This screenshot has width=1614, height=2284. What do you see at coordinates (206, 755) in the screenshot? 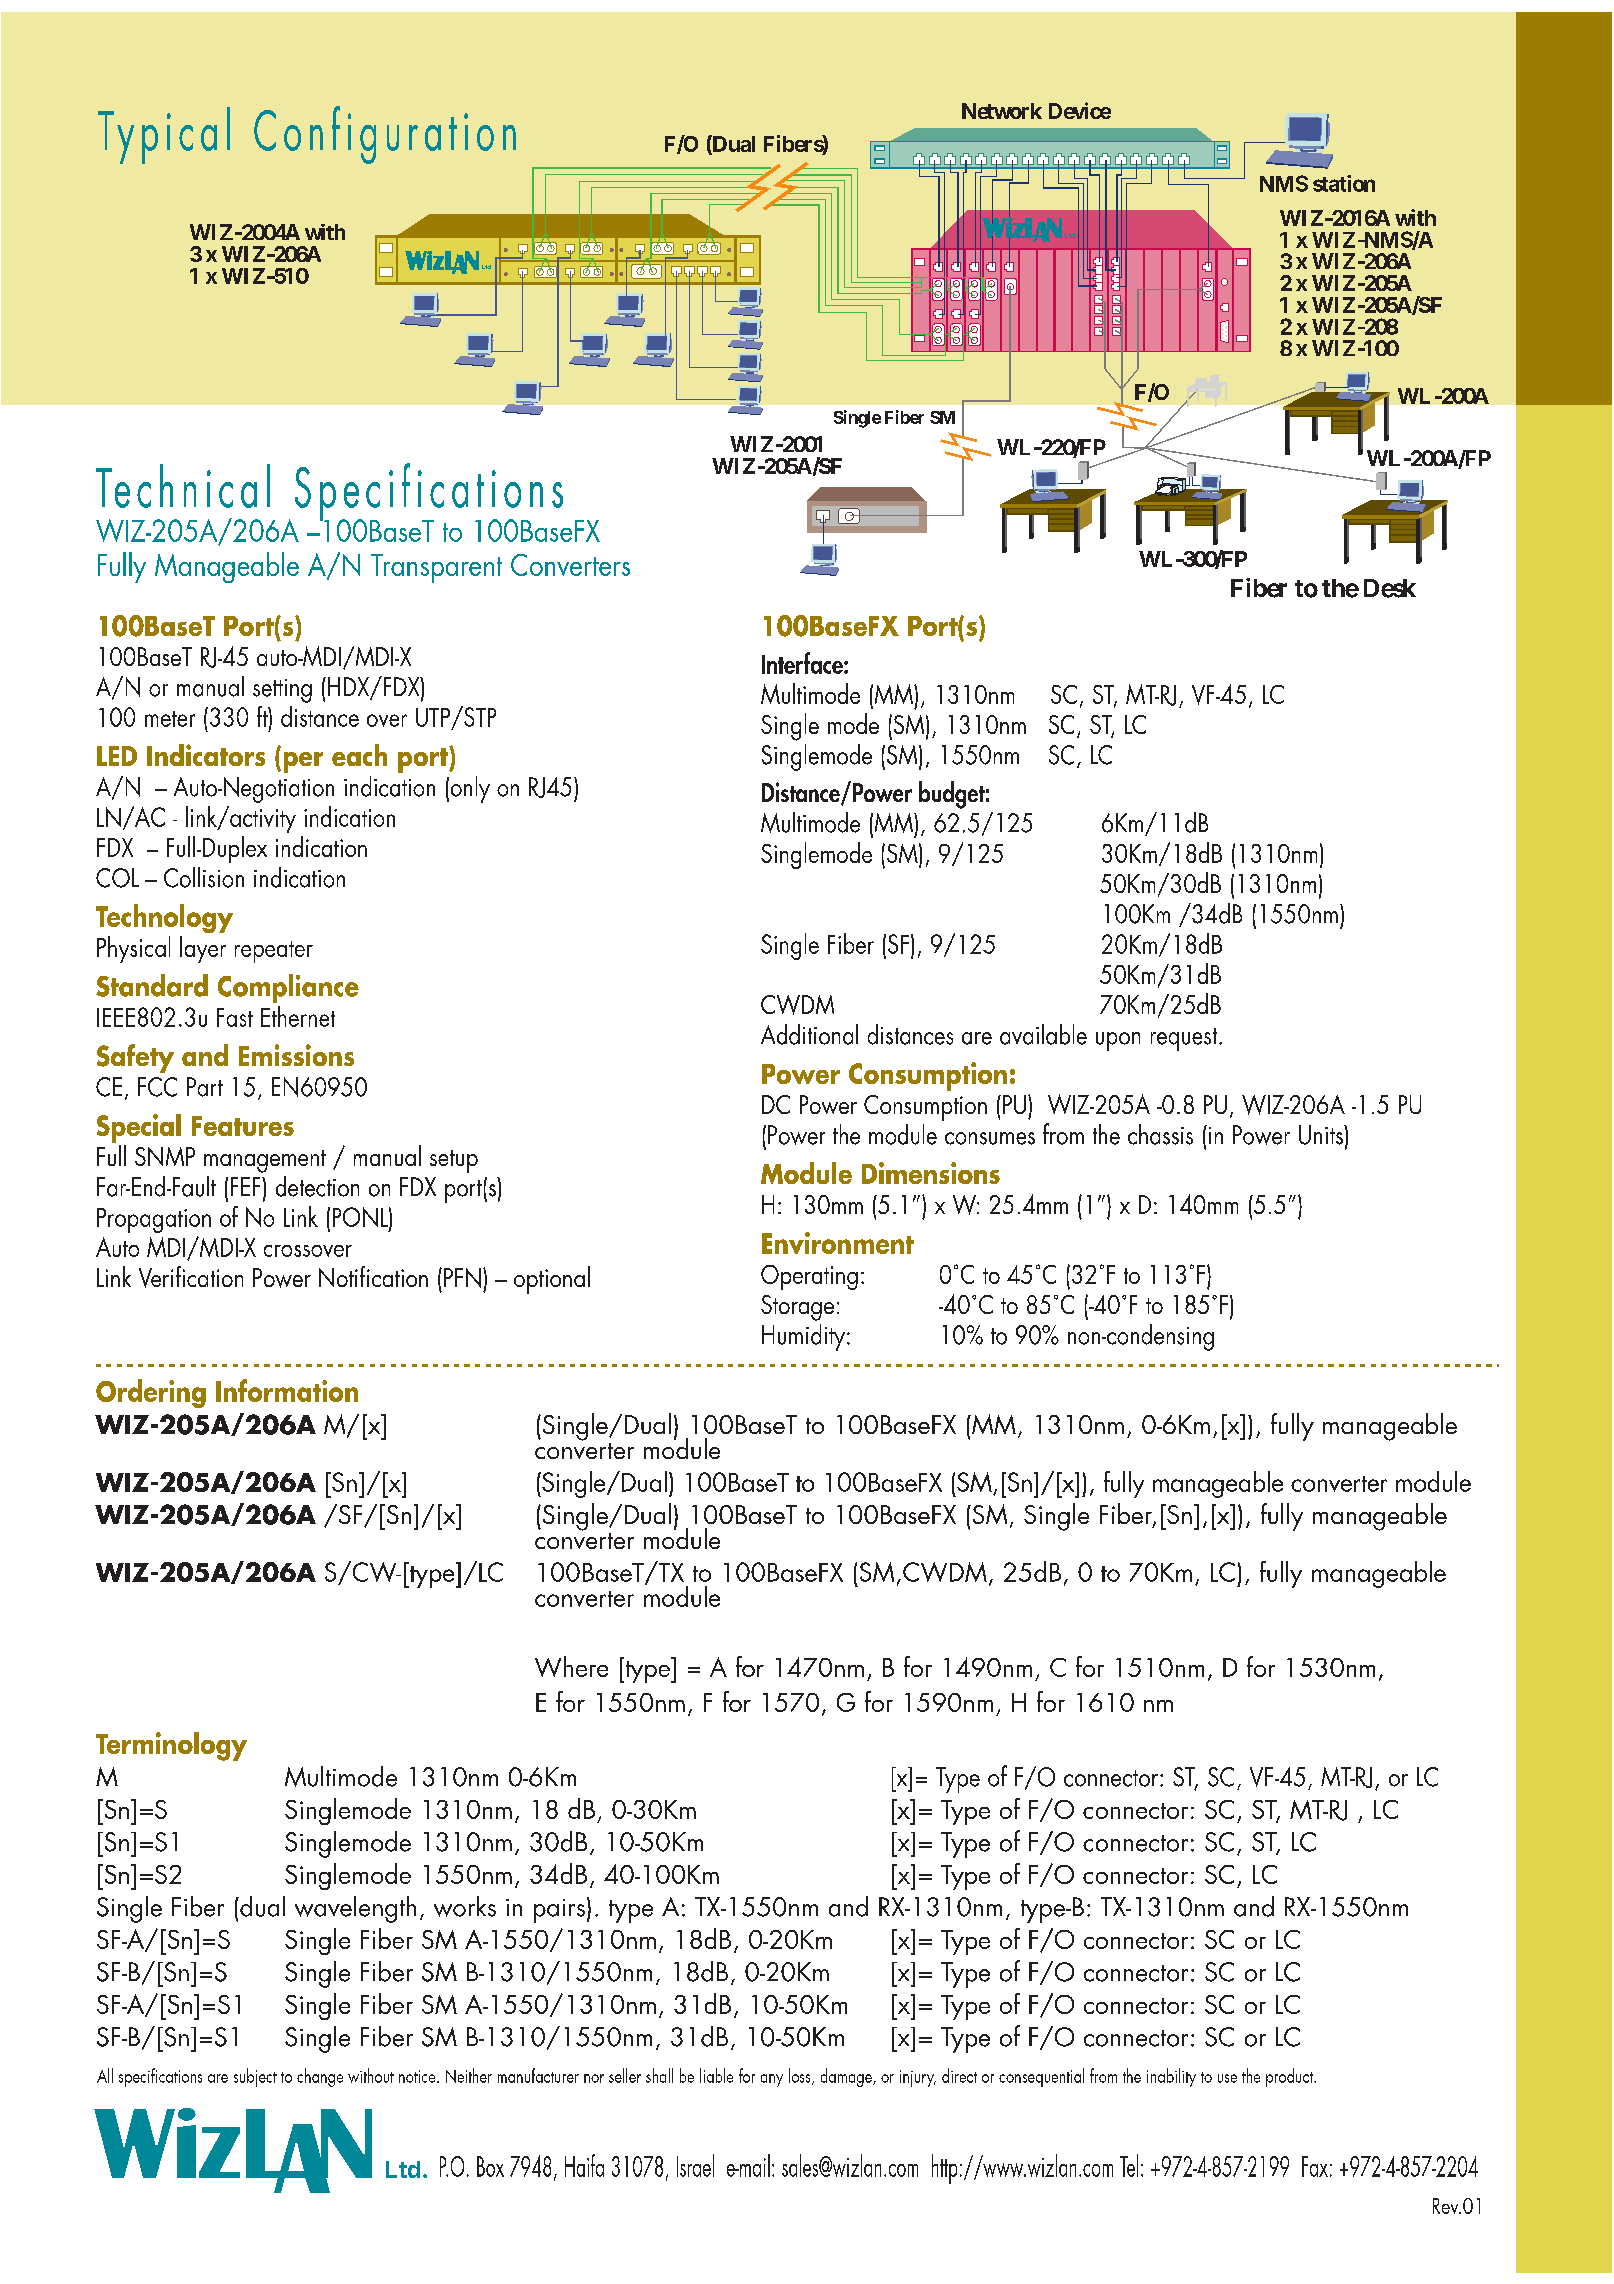
I see `Indicators` at bounding box center [206, 755].
